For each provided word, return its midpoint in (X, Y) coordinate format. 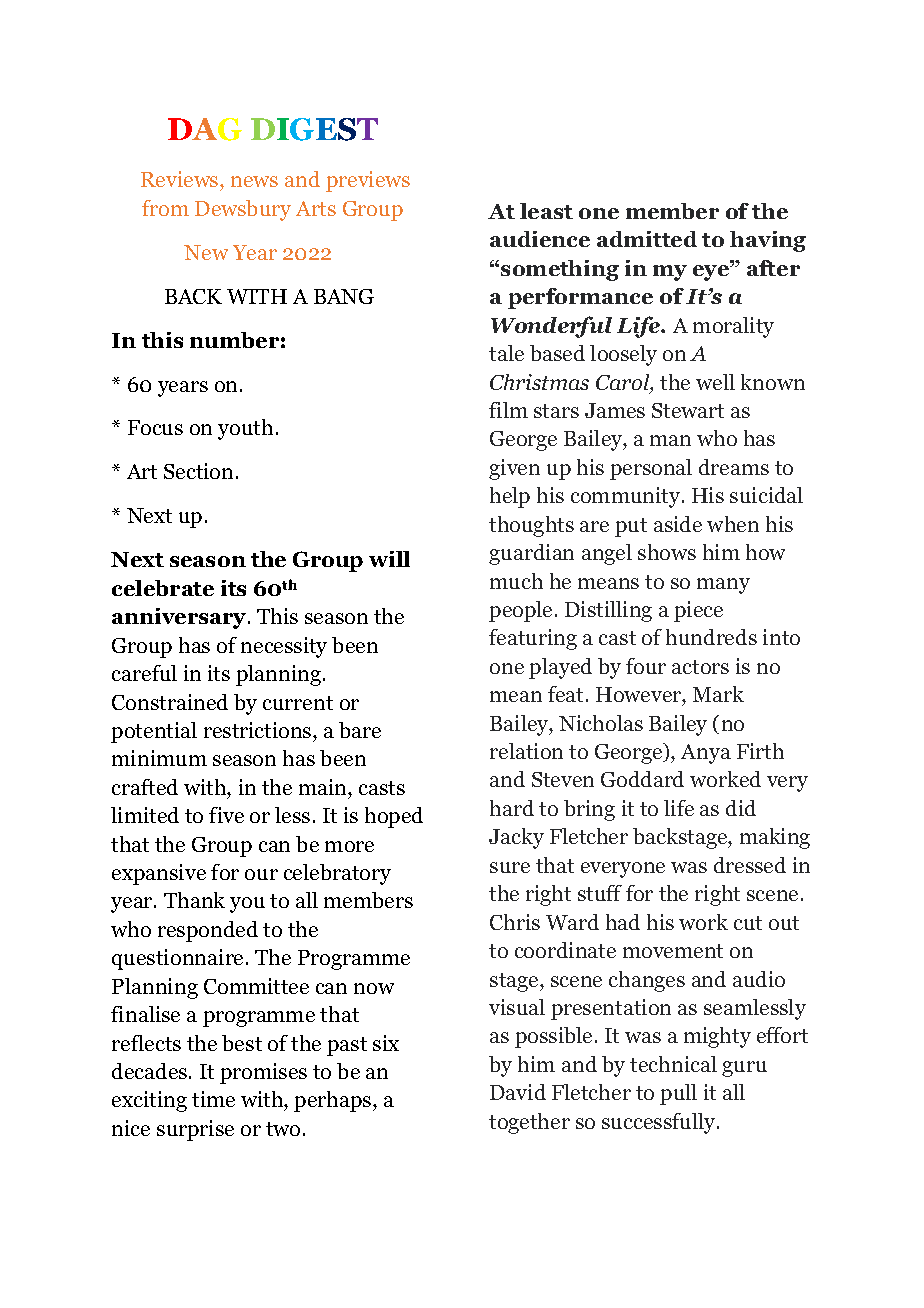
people (520, 611)
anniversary (180, 618)
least (546, 211)
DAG (205, 129)
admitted (647, 239)
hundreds (711, 637)
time (213, 1099)
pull (678, 1094)
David (518, 1092)
